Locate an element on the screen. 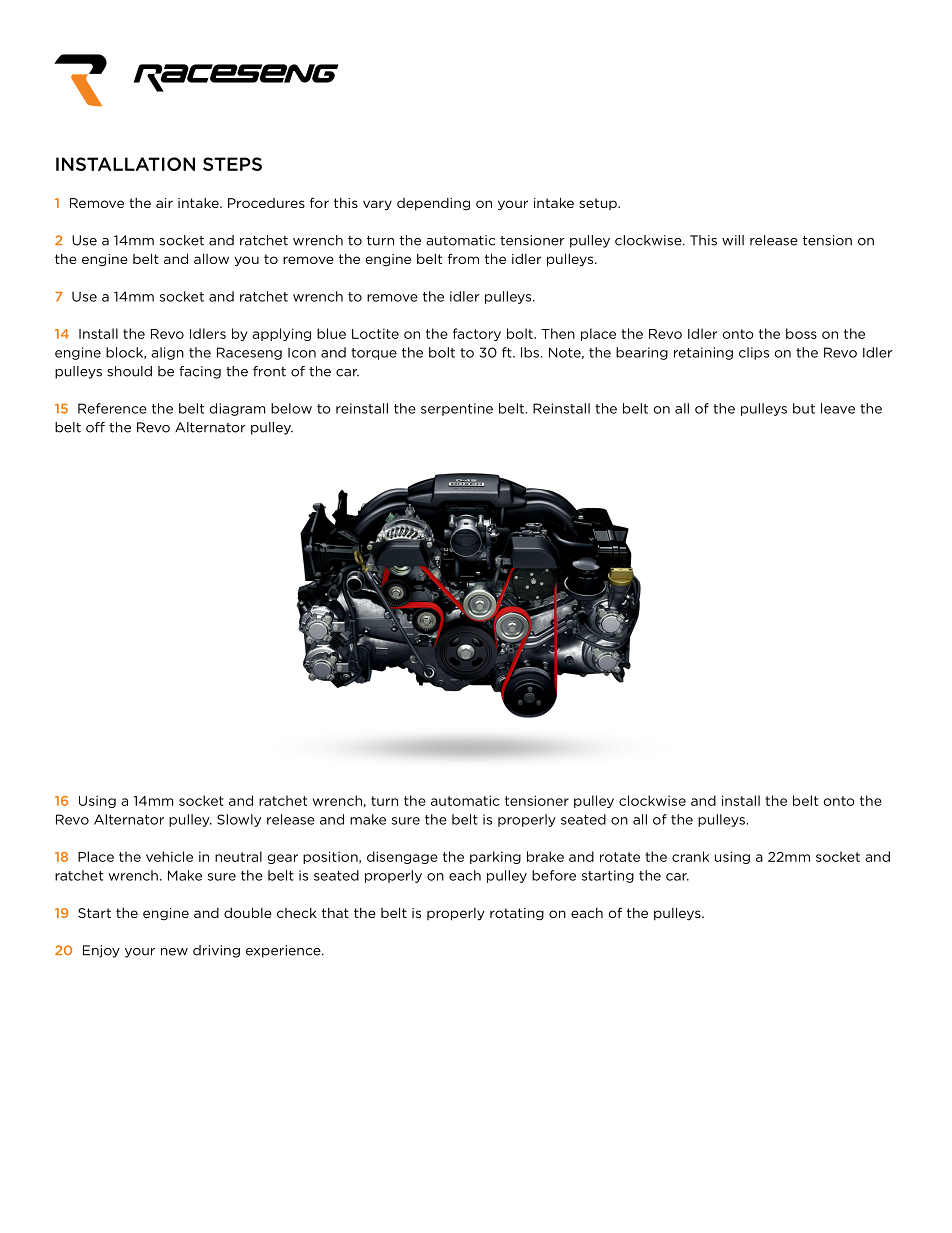 The width and height of the screenshot is (952, 1233). but is located at coordinates (804, 408).
